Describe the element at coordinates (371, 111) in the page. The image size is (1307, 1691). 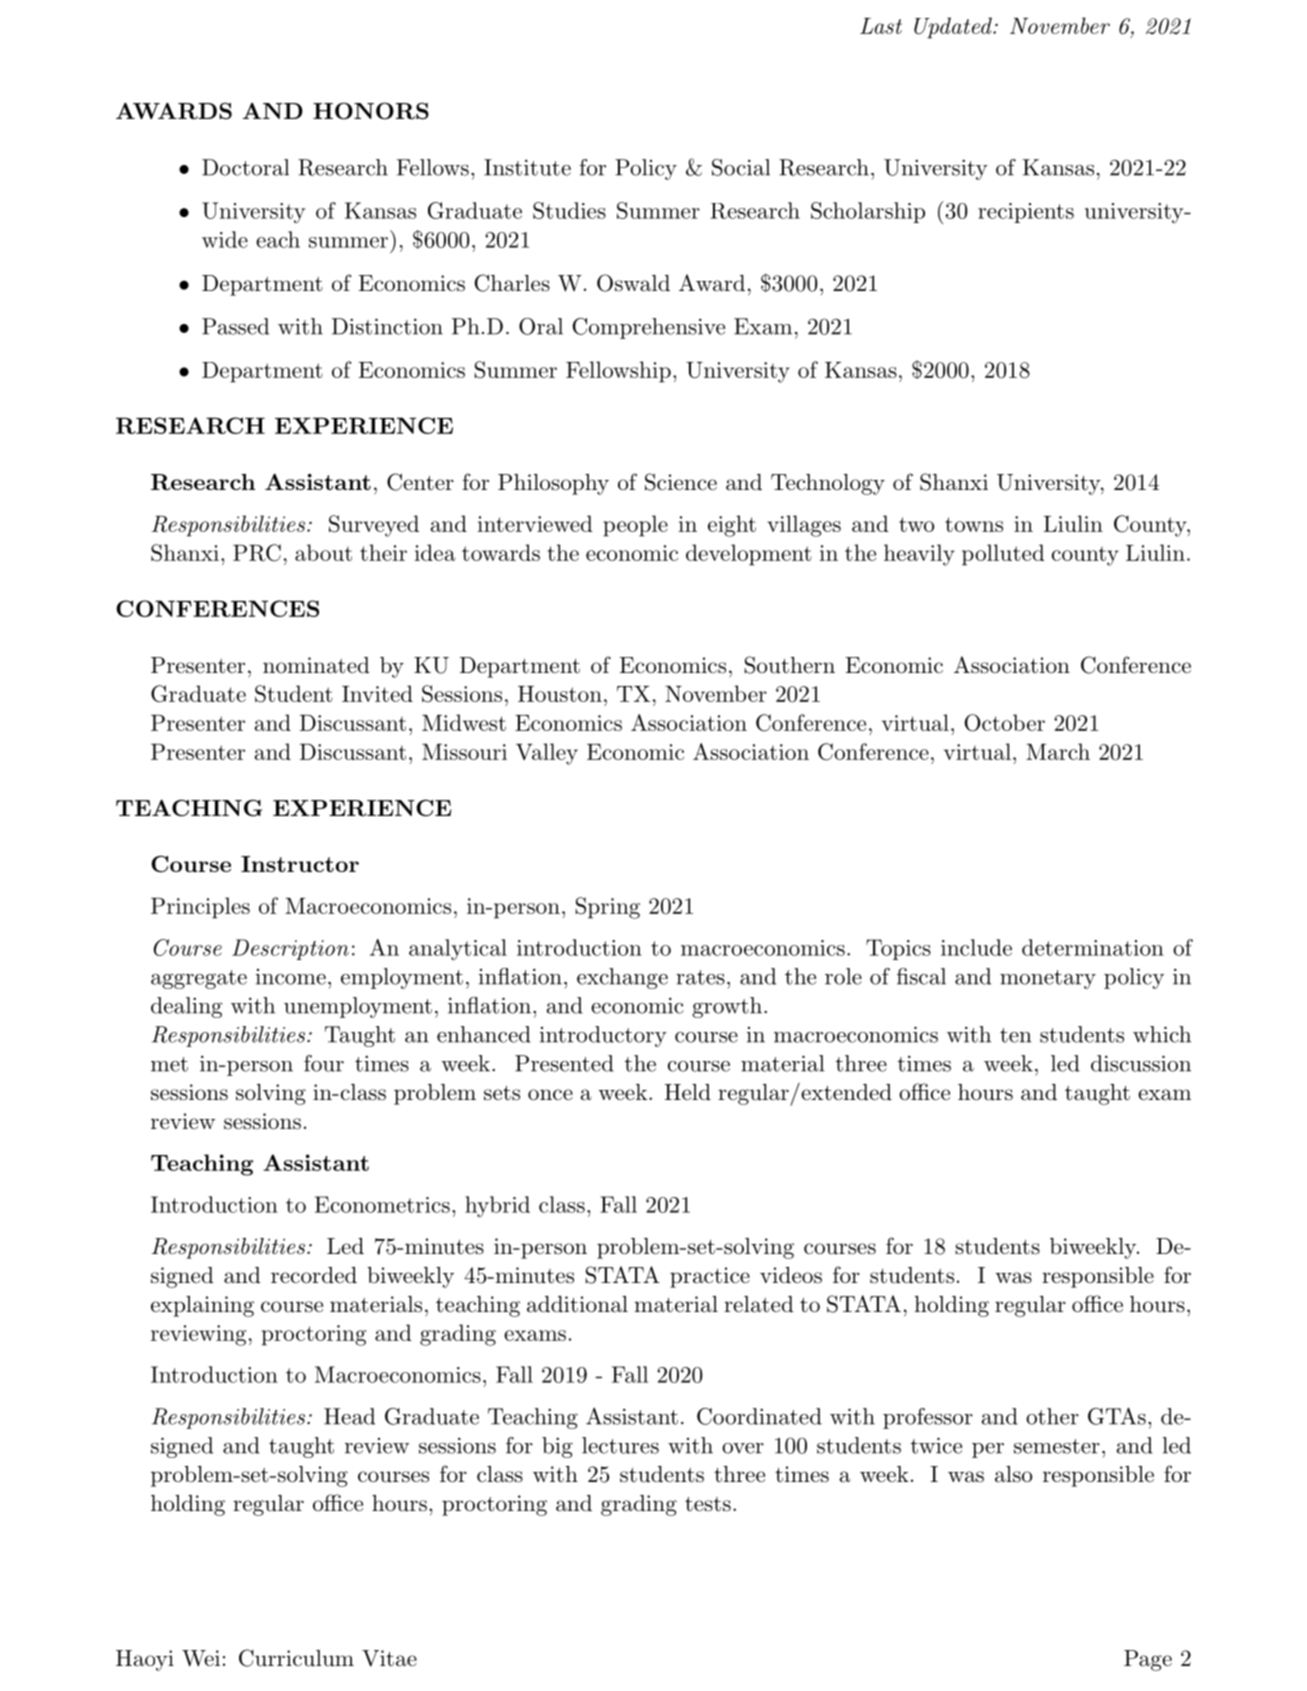
I see `HONORS` at that location.
